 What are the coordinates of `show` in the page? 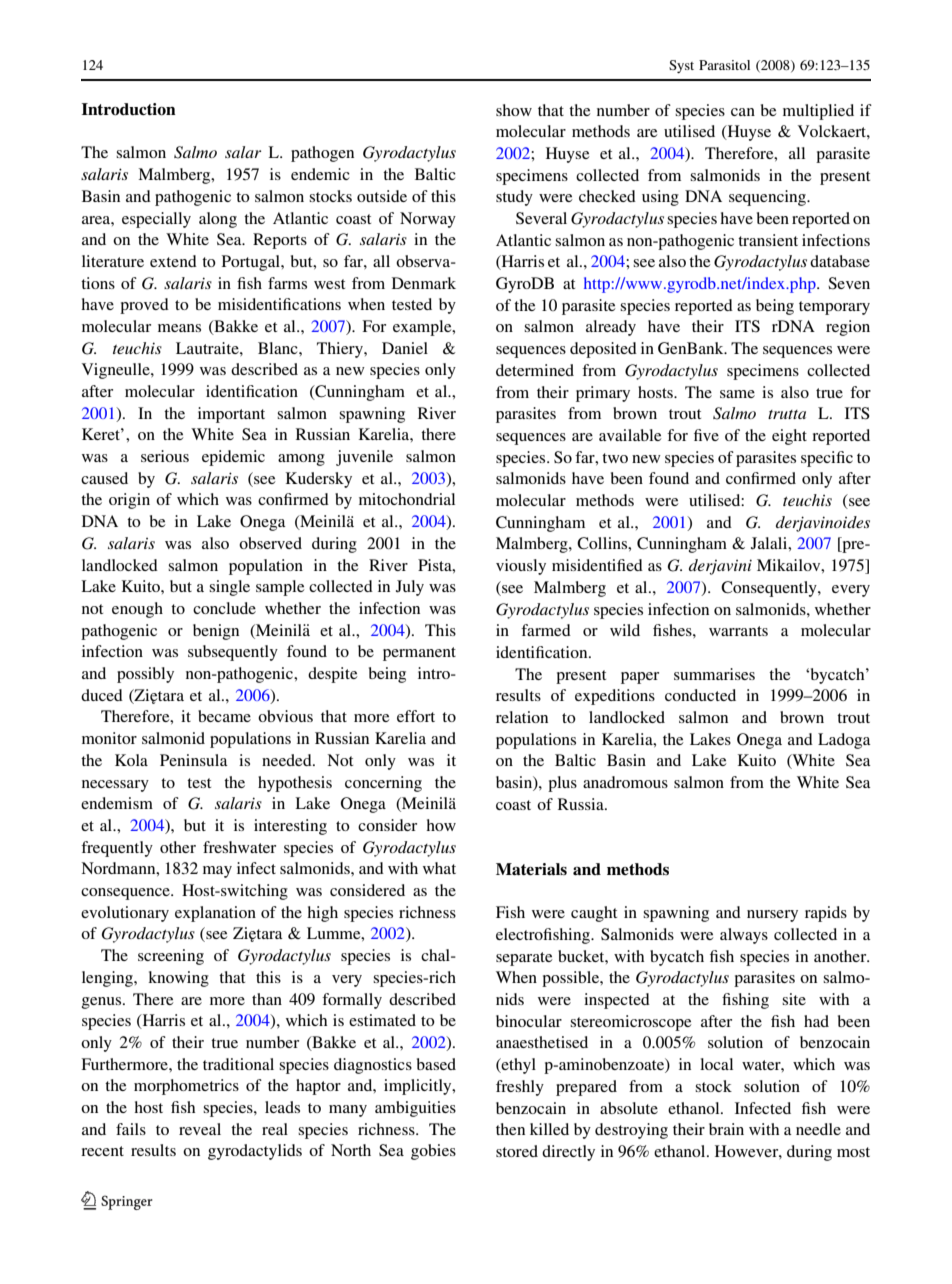 It's located at (514, 110).
